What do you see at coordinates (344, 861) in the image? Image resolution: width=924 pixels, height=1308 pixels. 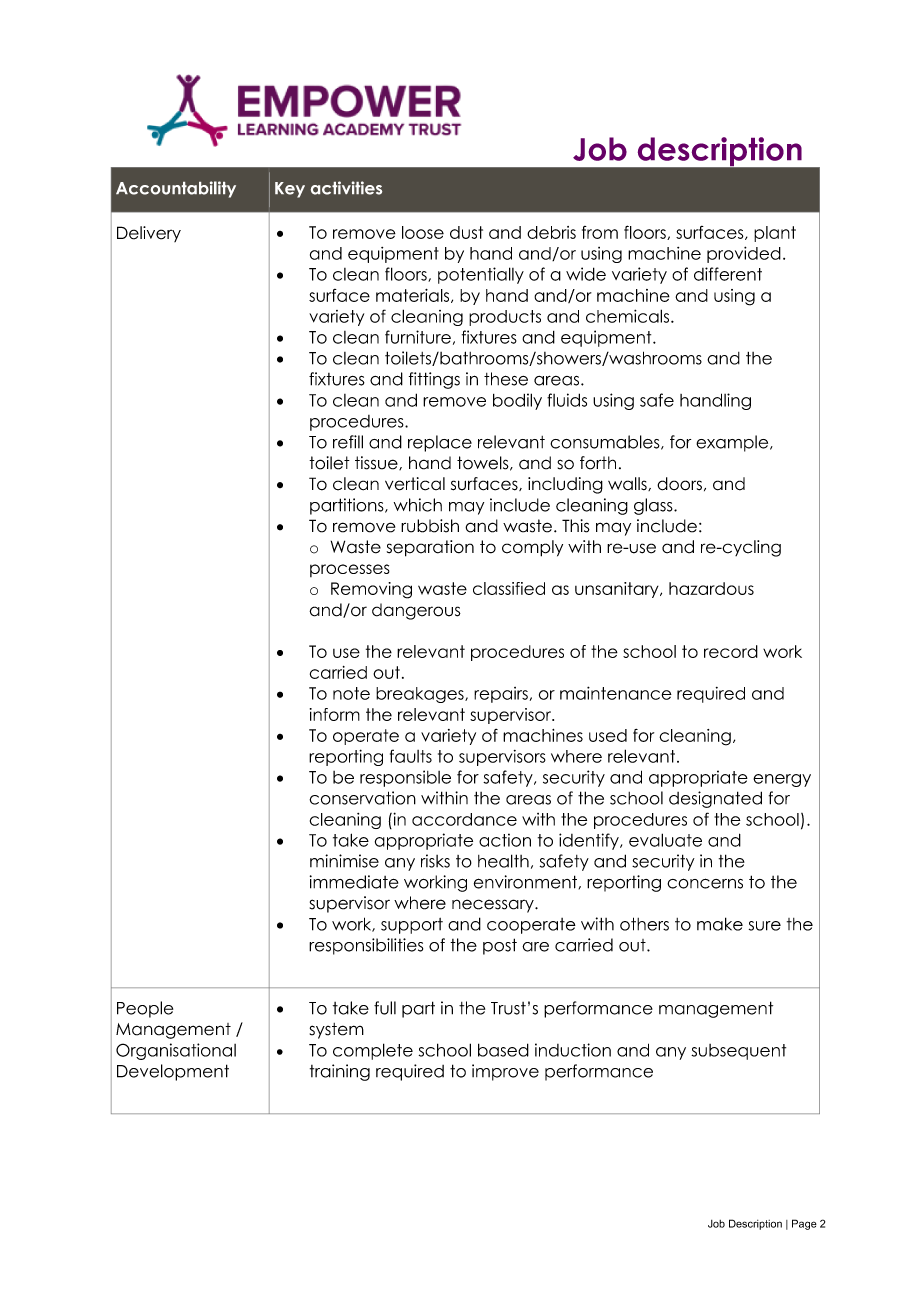 I see `minimise` at bounding box center [344, 861].
